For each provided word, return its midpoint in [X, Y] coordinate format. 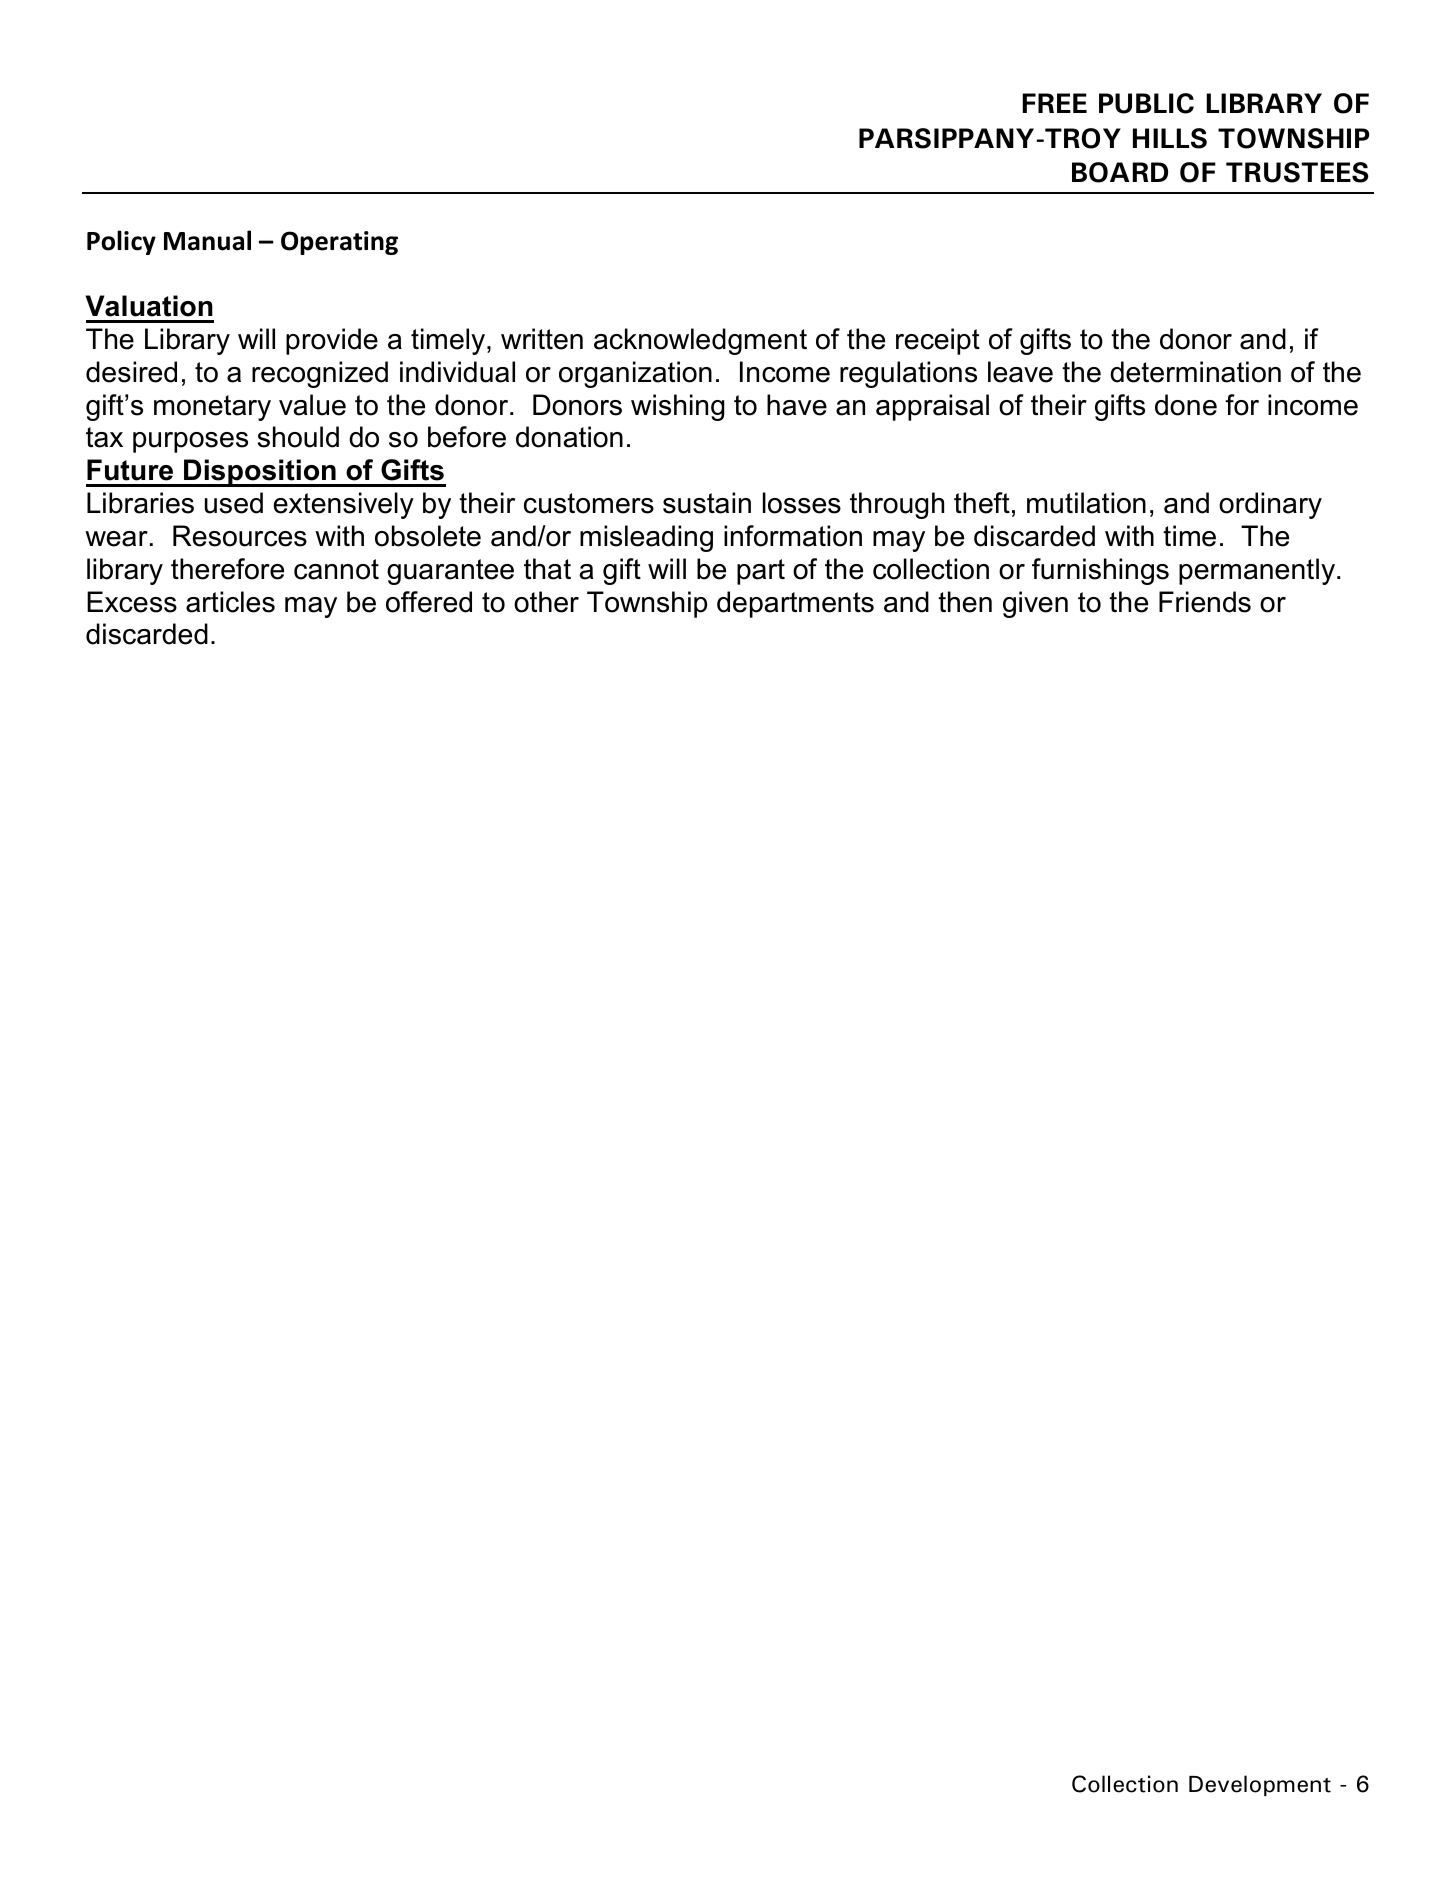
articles [230, 602]
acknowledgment [700, 341]
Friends [1205, 602]
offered [429, 602]
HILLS [1170, 138]
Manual [207, 240]
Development [1260, 1785]
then [965, 602]
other [546, 602]
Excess [132, 602]
